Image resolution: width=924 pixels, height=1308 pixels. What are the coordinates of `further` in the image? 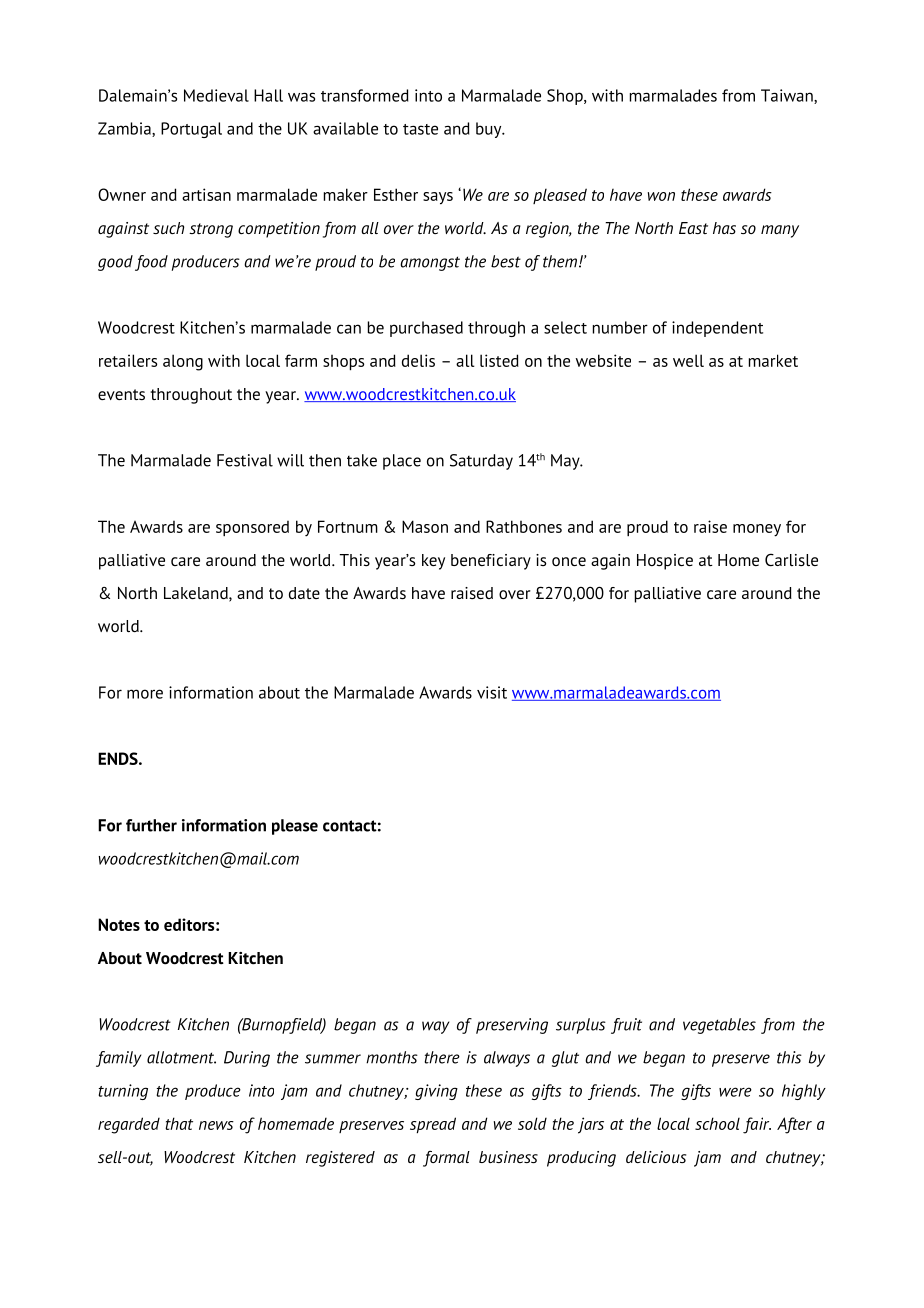 It's located at (151, 825).
